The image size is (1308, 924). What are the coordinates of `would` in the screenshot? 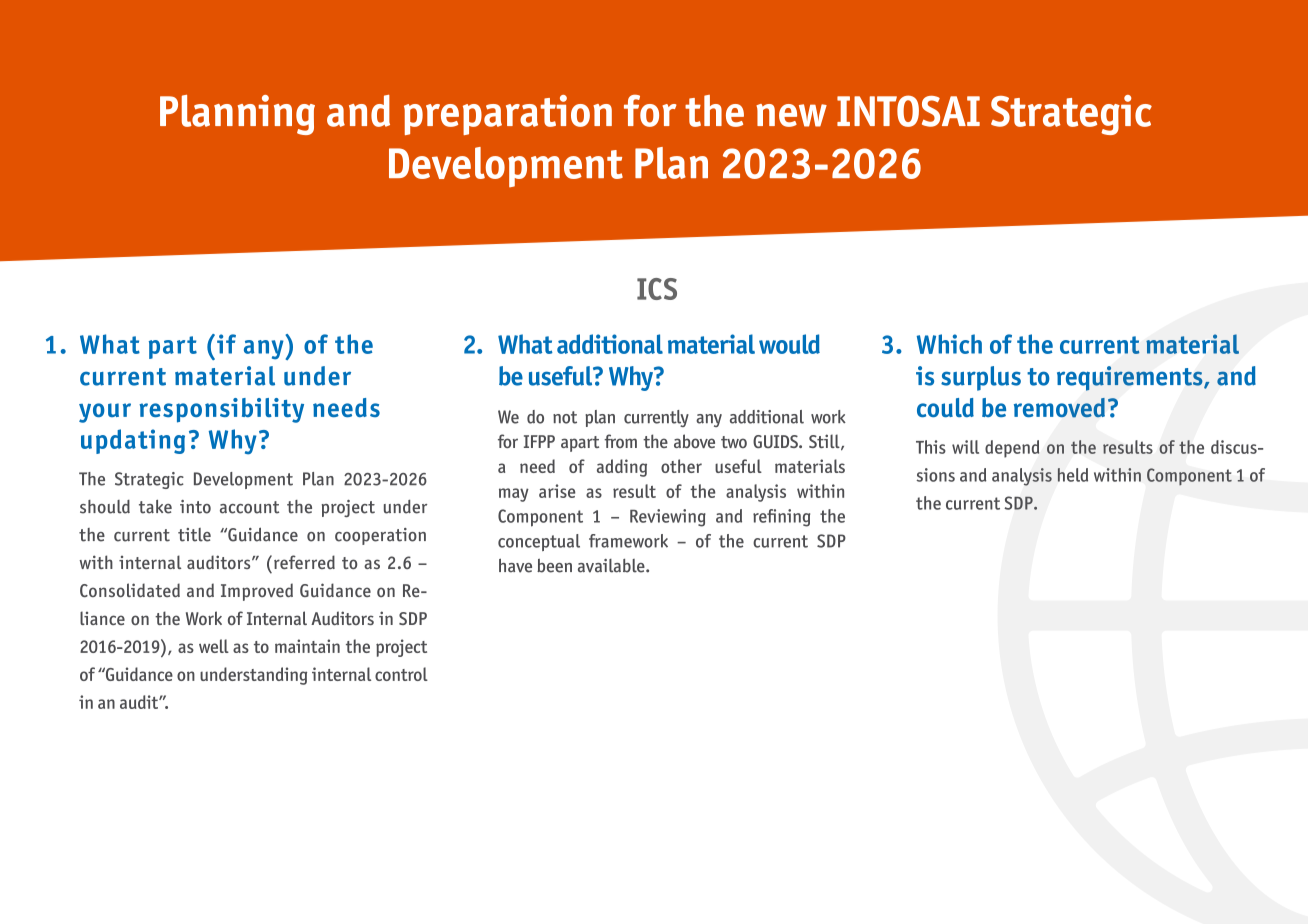 It's located at (789, 344).
